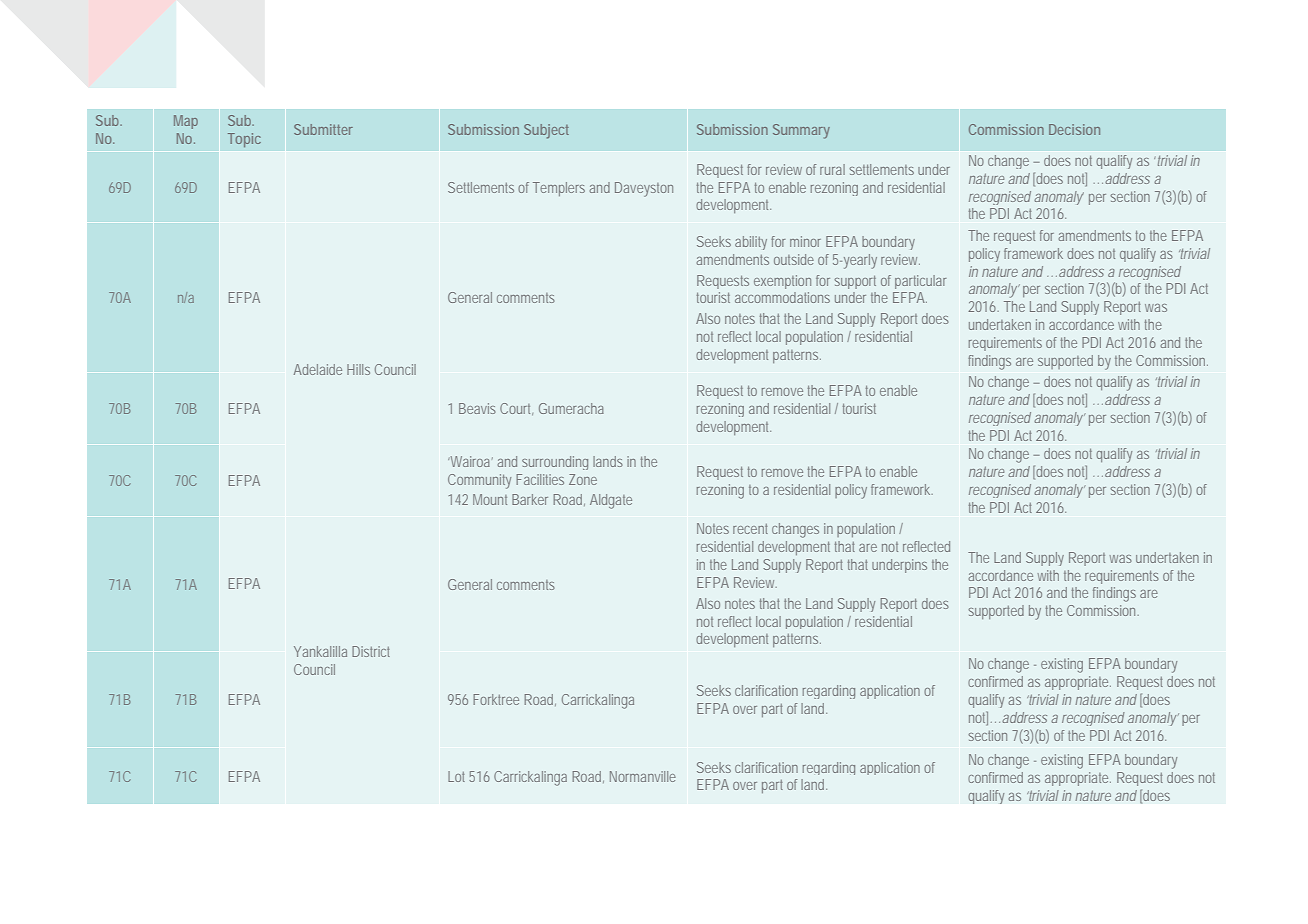 Image resolution: width=1308 pixels, height=924 pixels. What do you see at coordinates (530, 499) in the image?
I see `Barker` at bounding box center [530, 499].
